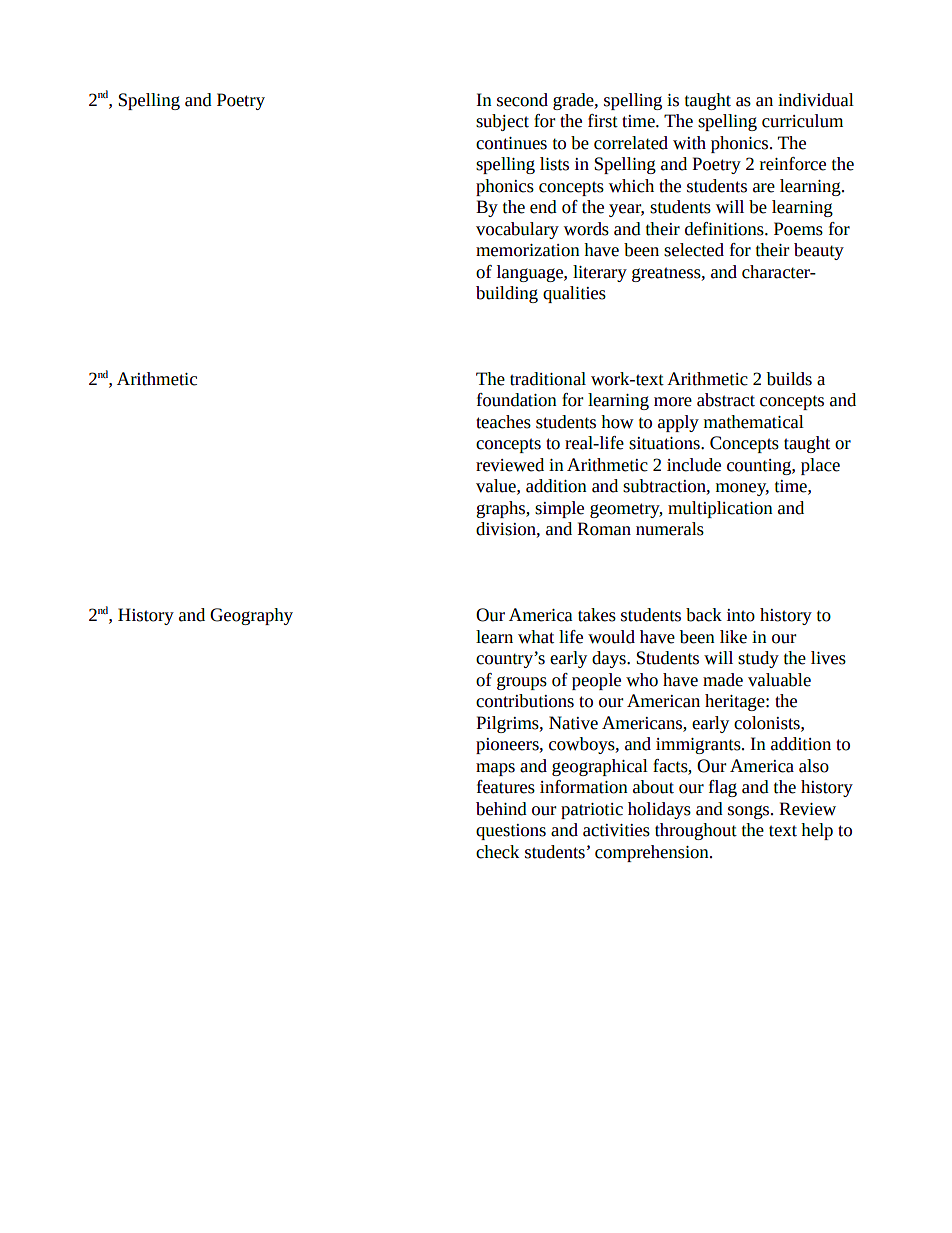 The width and height of the page is (952, 1233). I want to click on teaches, so click(503, 422).
